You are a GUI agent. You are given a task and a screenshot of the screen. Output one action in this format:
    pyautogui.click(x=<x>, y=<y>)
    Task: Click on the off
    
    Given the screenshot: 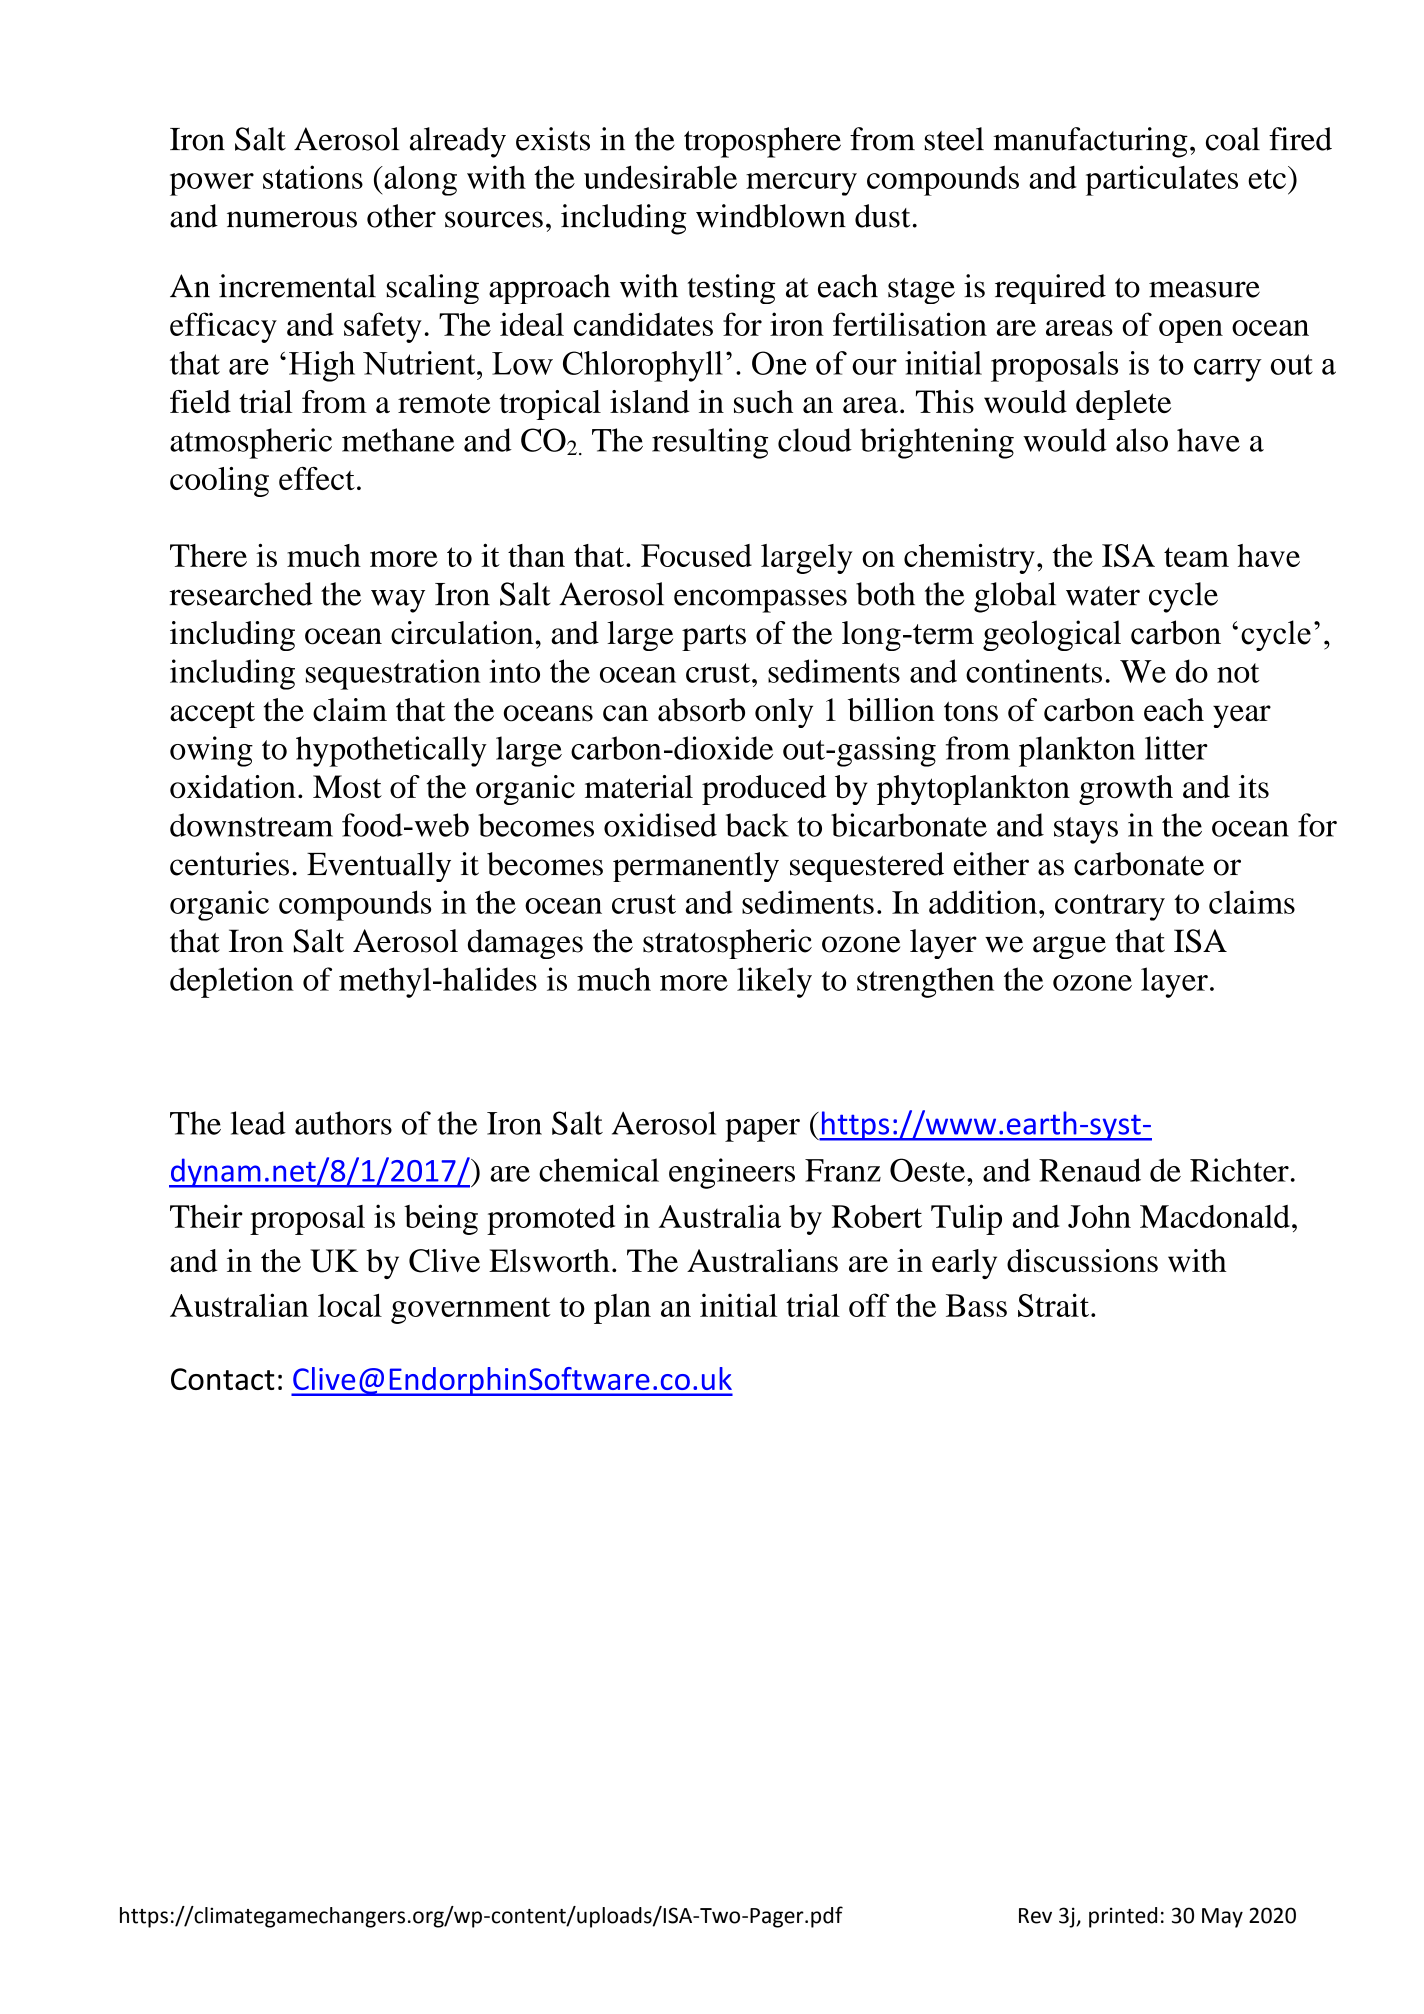 What is the action you would take?
    pyautogui.click(x=869, y=1305)
